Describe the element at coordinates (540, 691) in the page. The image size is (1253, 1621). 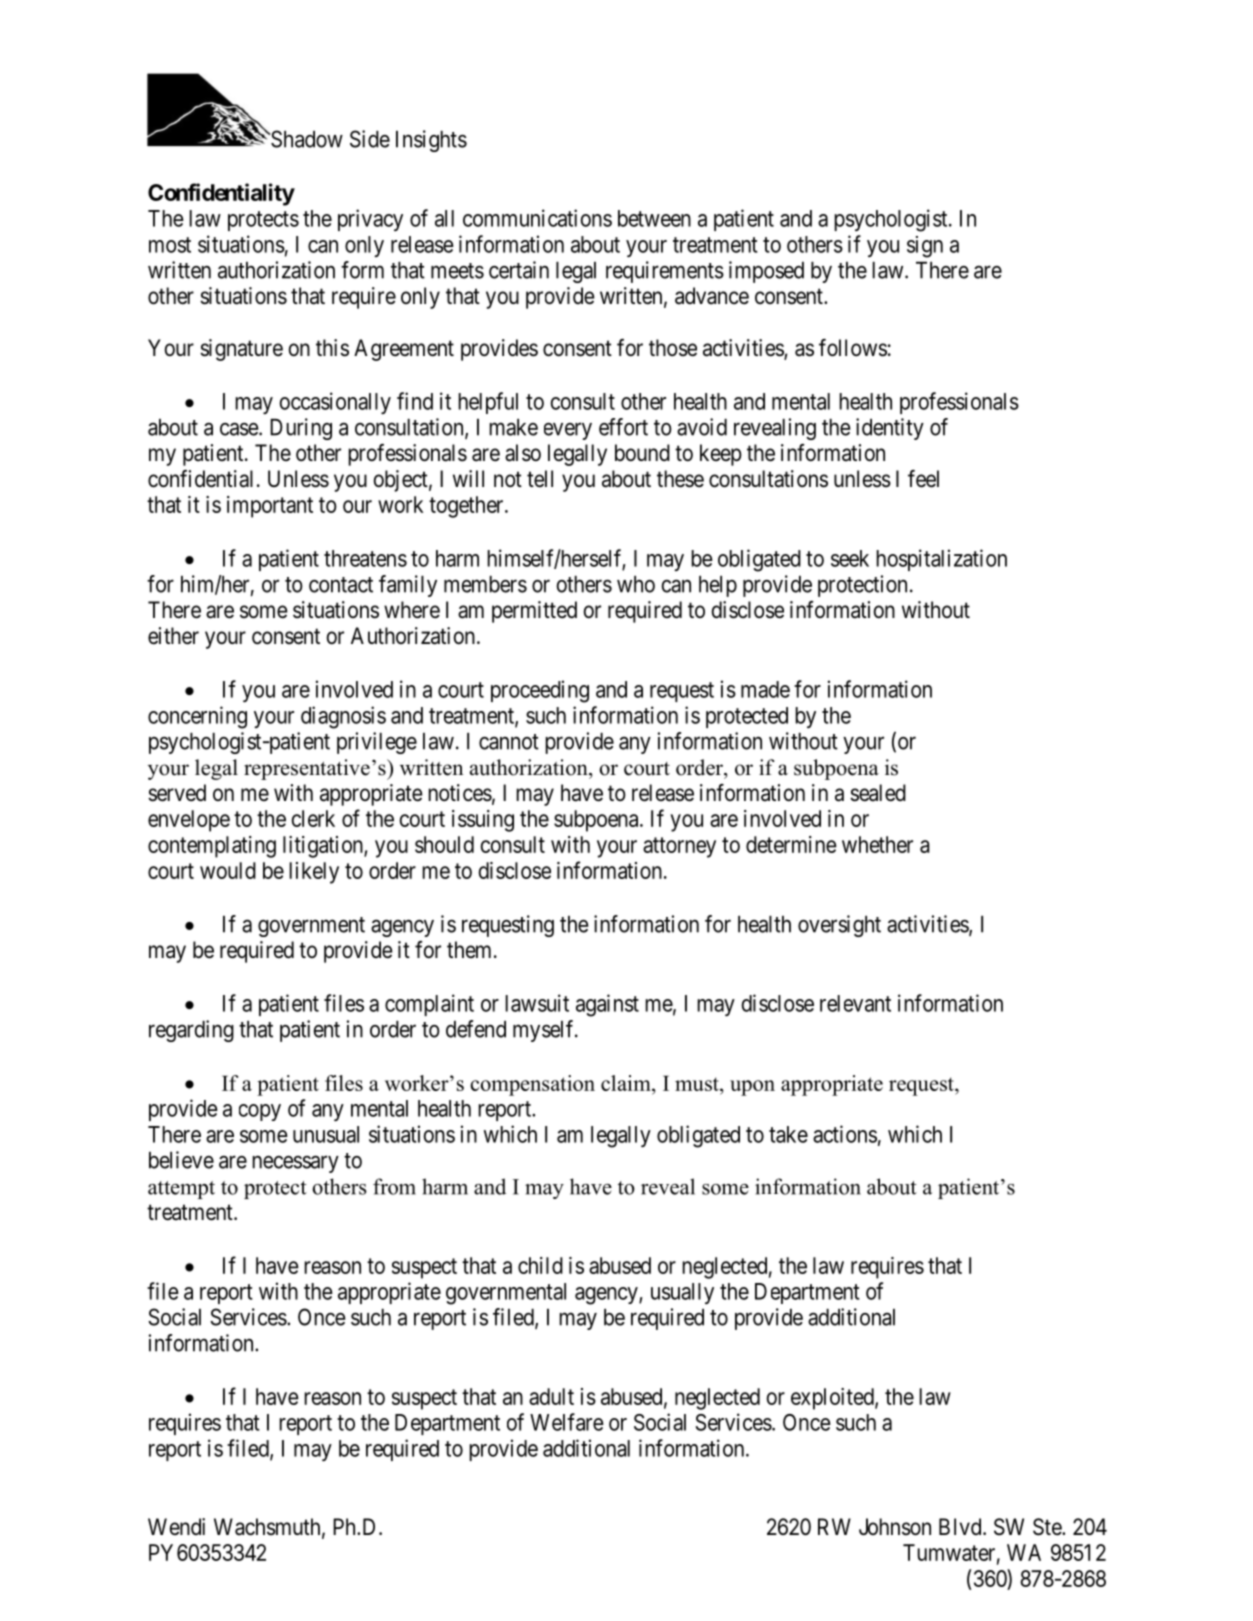
I see `proceeding` at that location.
